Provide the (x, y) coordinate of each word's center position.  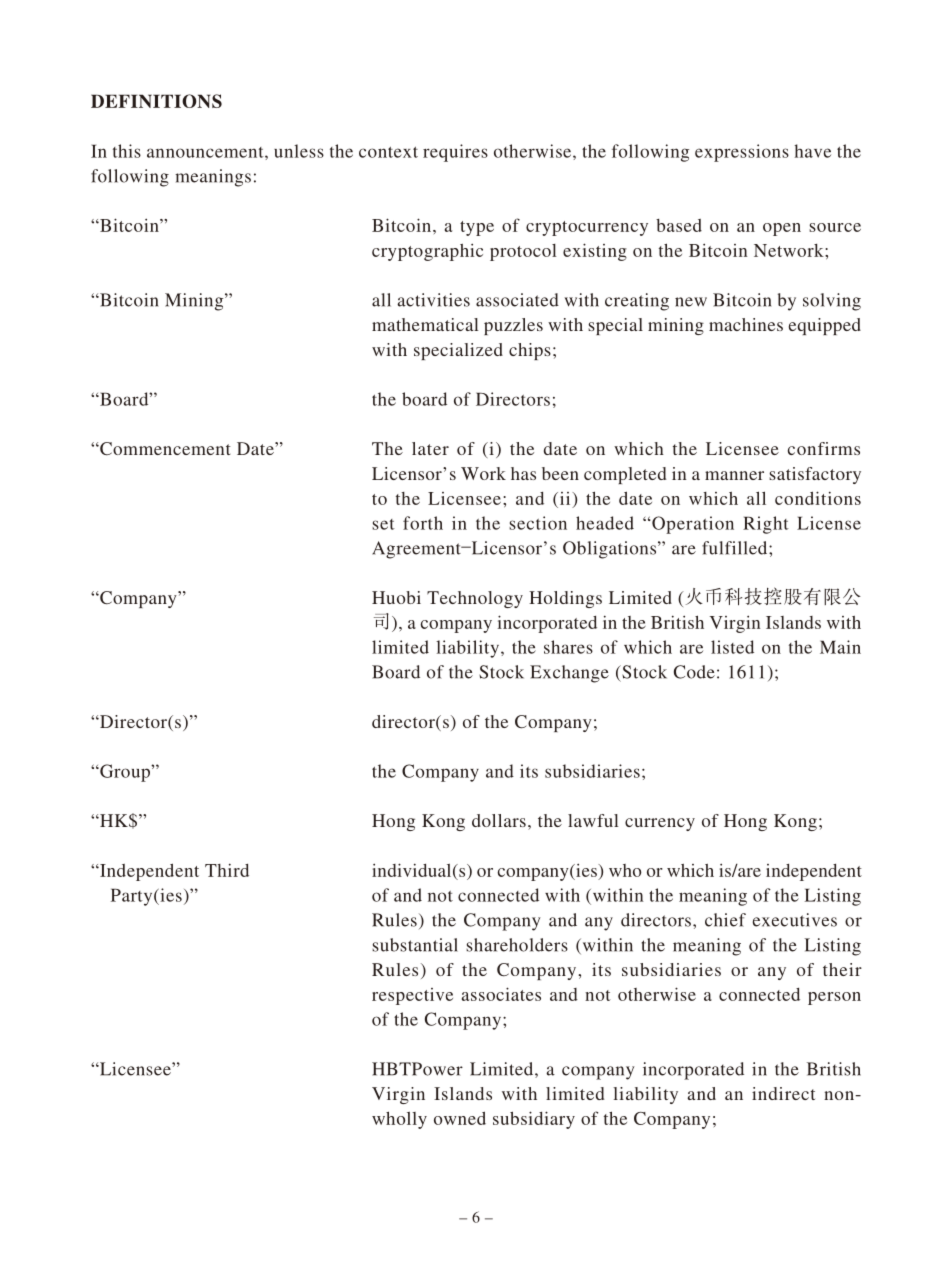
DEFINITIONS (156, 101)
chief (725, 920)
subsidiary (534, 1120)
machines (746, 324)
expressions (742, 153)
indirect (783, 1093)
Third (227, 870)
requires (455, 153)
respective (412, 996)
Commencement (164, 449)
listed (732, 647)
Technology (475, 599)
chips (530, 351)
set (383, 524)
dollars (499, 820)
